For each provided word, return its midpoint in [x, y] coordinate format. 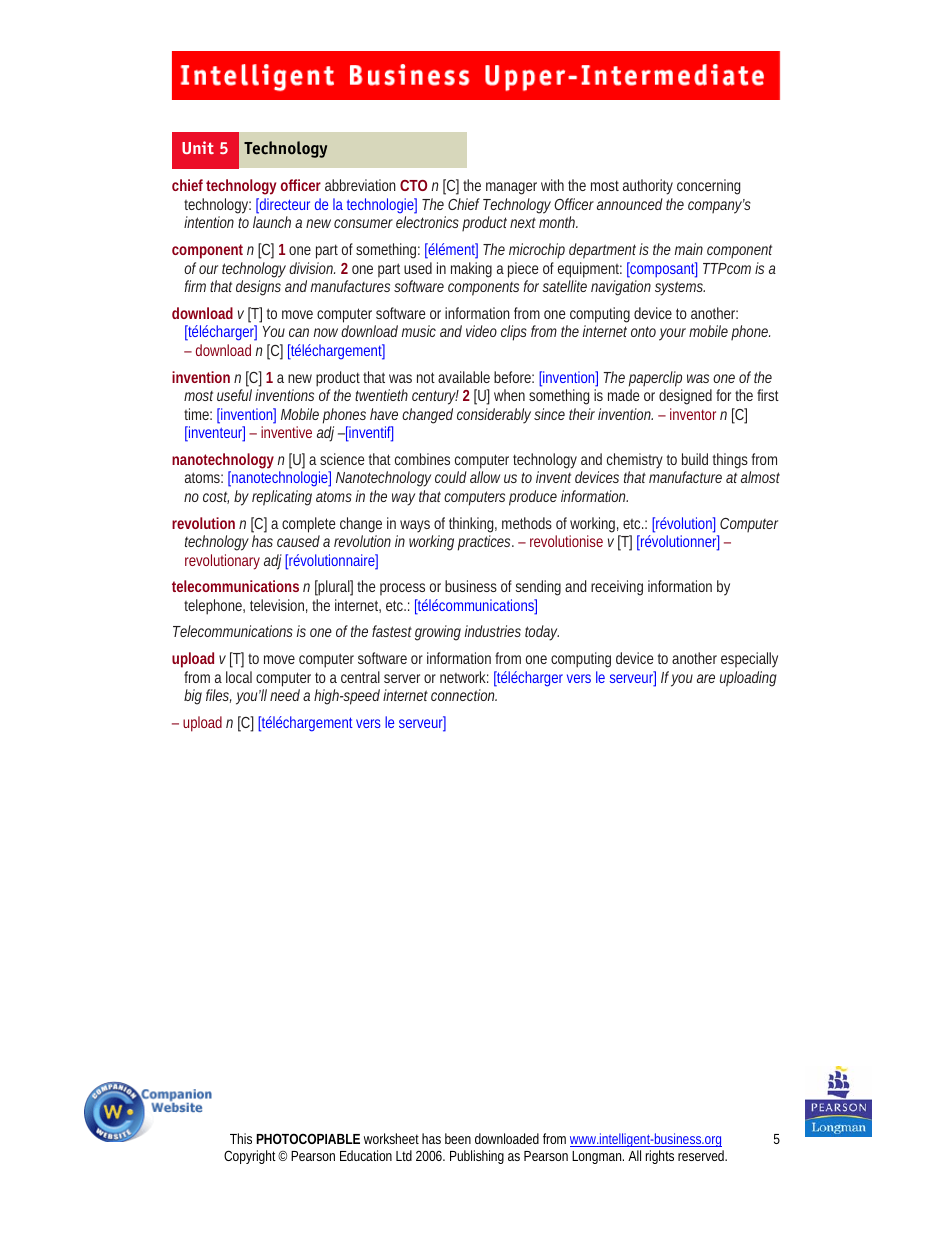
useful [234, 395]
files [217, 695]
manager [511, 188]
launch [272, 222]
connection [463, 695]
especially [749, 660]
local [239, 677]
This [241, 1138]
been [458, 1138]
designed [685, 397]
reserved [702, 1155]
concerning [708, 187]
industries [493, 631]
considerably [494, 416]
